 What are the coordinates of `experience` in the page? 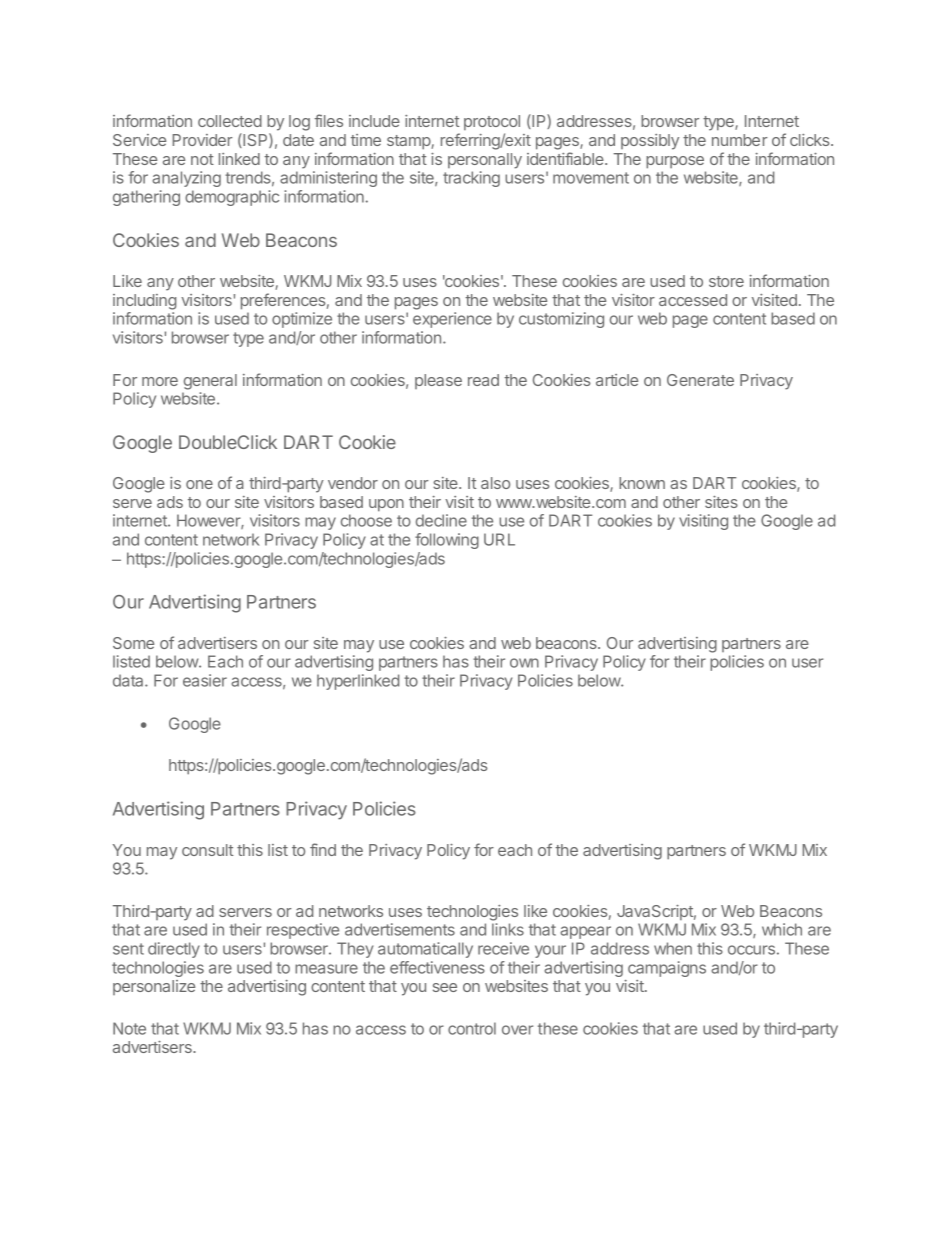 It's located at (452, 320).
